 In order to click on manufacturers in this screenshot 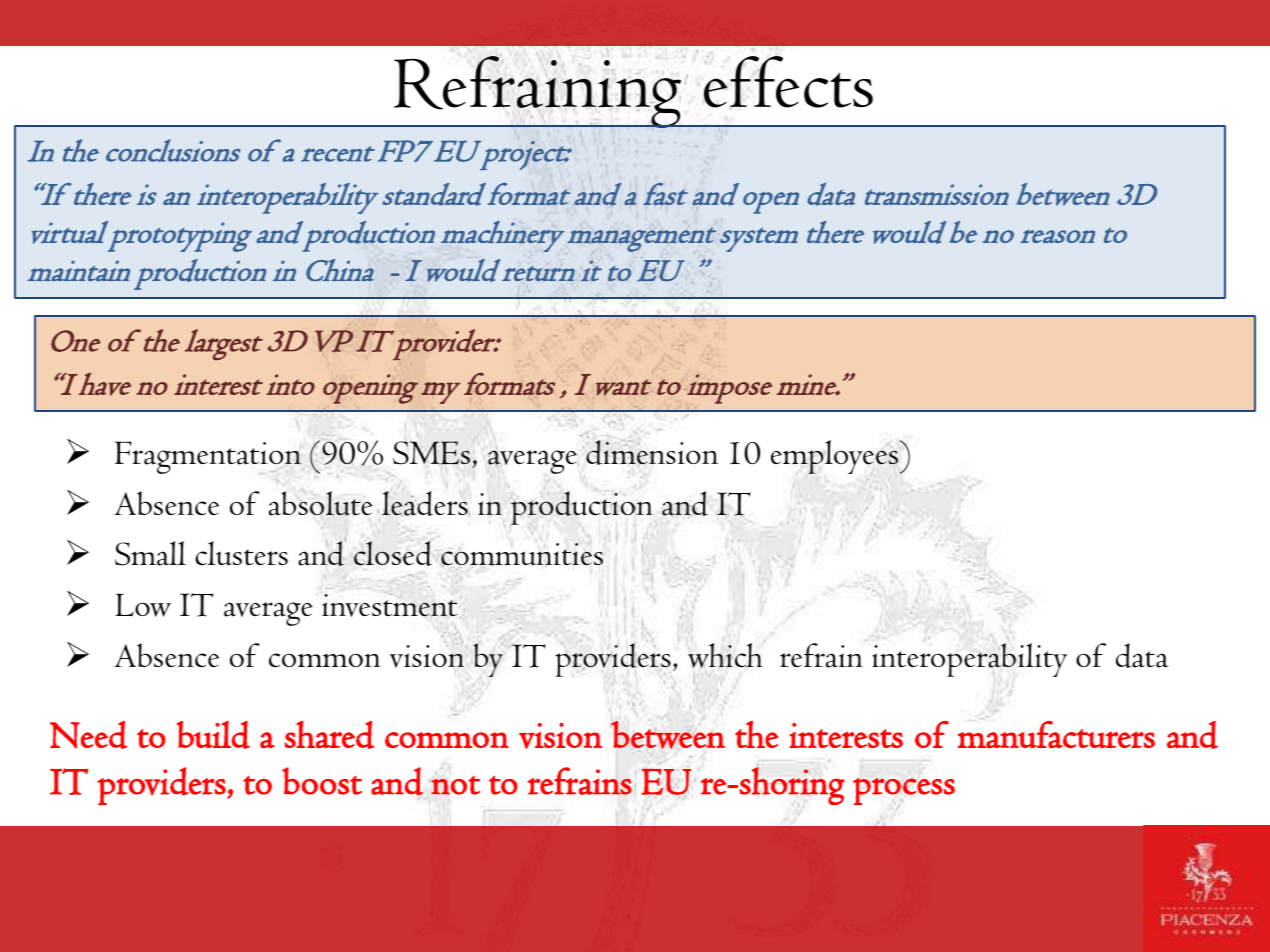, I will do `click(1056, 735)`.
